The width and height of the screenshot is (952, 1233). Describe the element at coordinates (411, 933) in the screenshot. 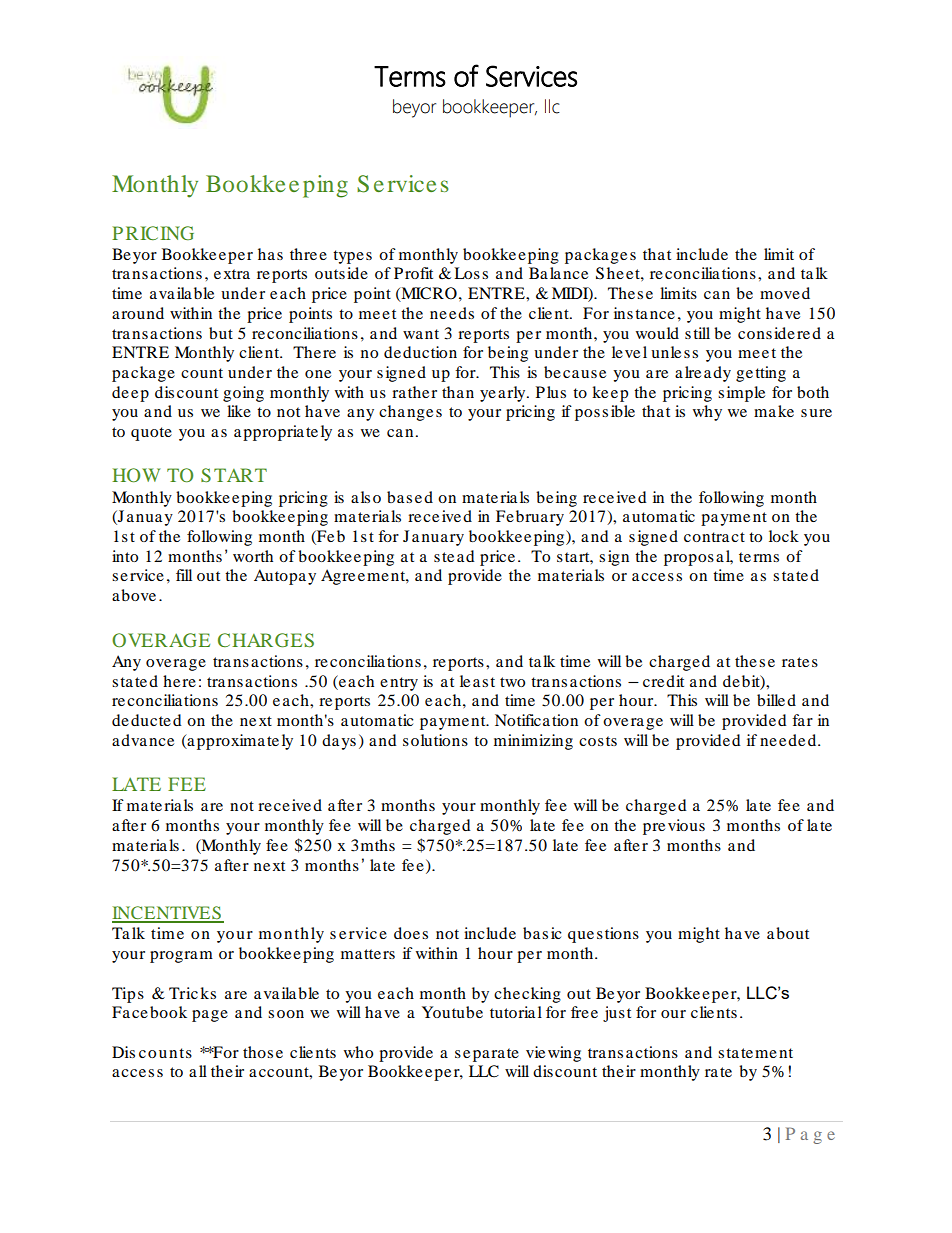

I see `does` at that location.
